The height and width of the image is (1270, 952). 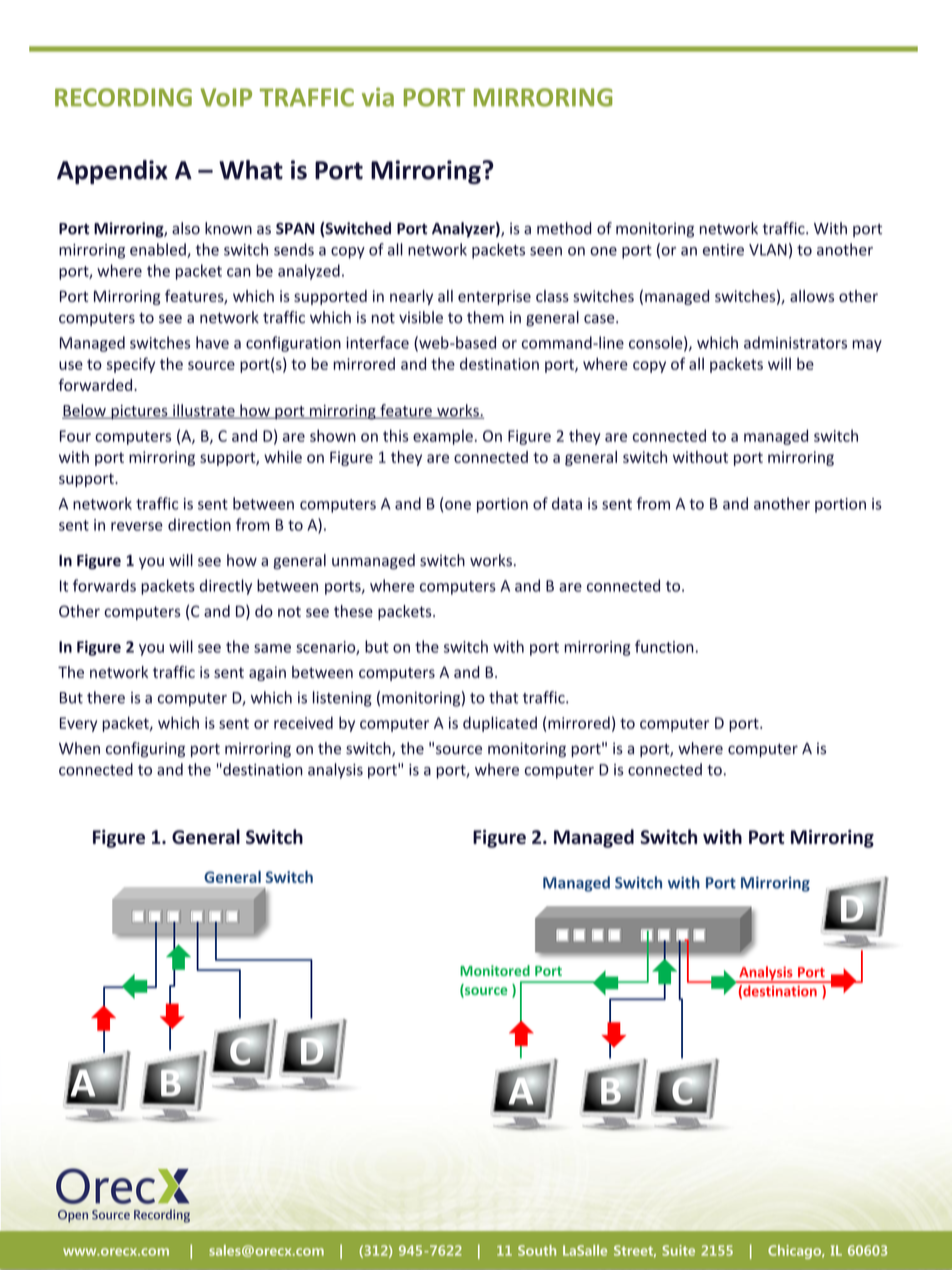 I want to click on Monitored, so click(x=495, y=970).
